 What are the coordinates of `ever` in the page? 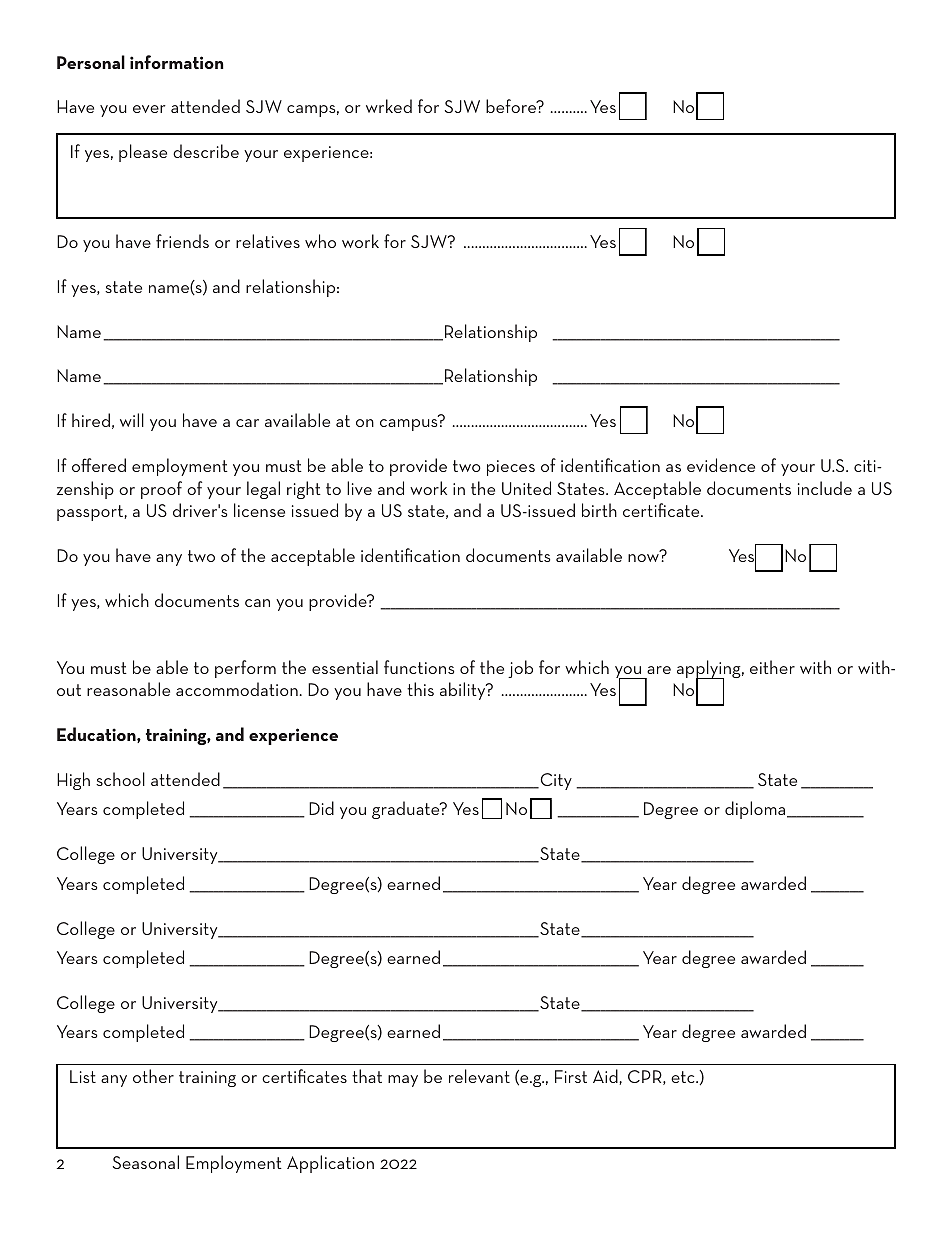 It's located at (149, 109).
